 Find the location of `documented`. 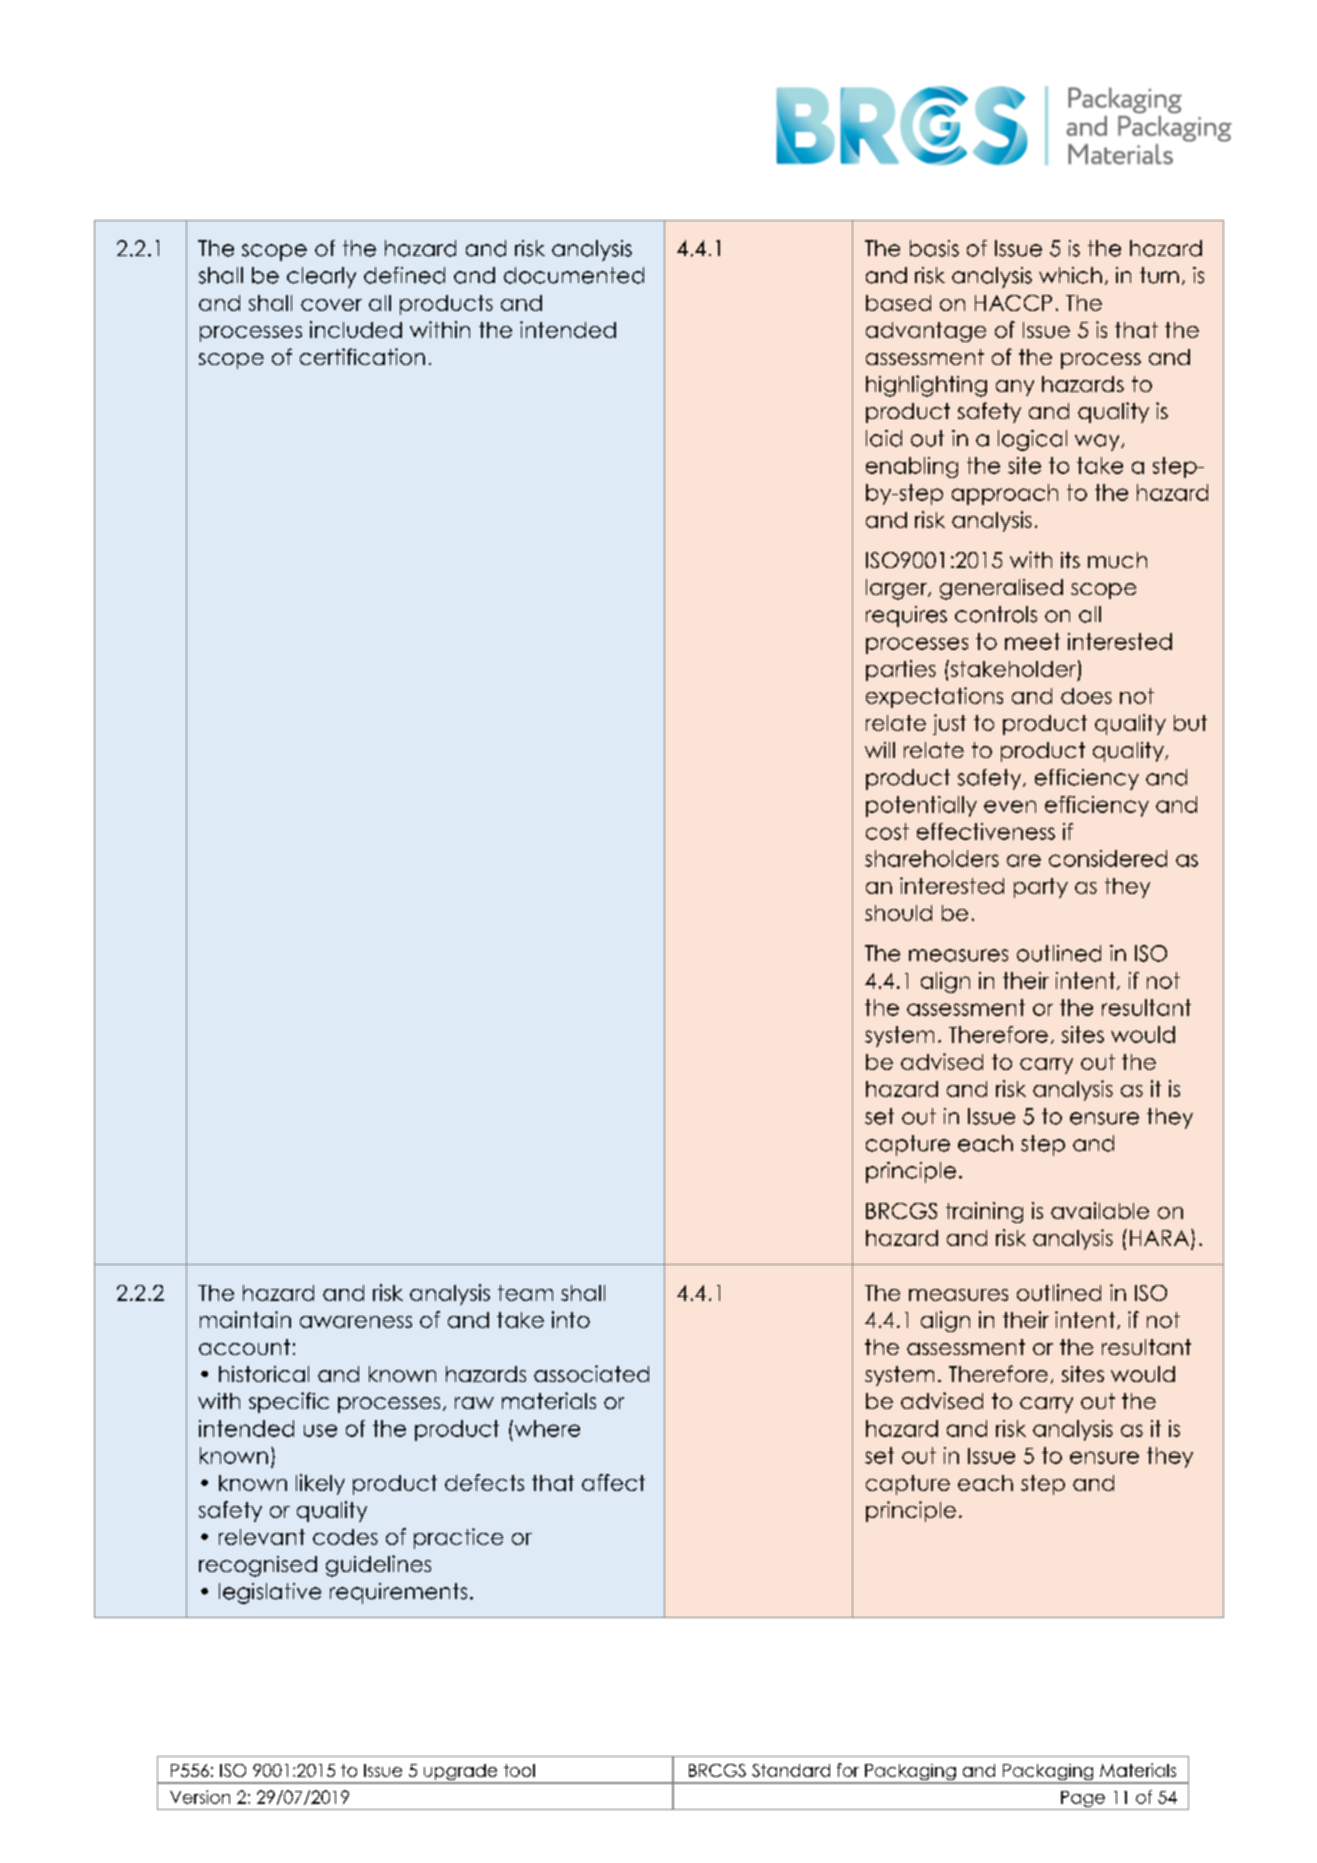

documented is located at coordinates (574, 275).
